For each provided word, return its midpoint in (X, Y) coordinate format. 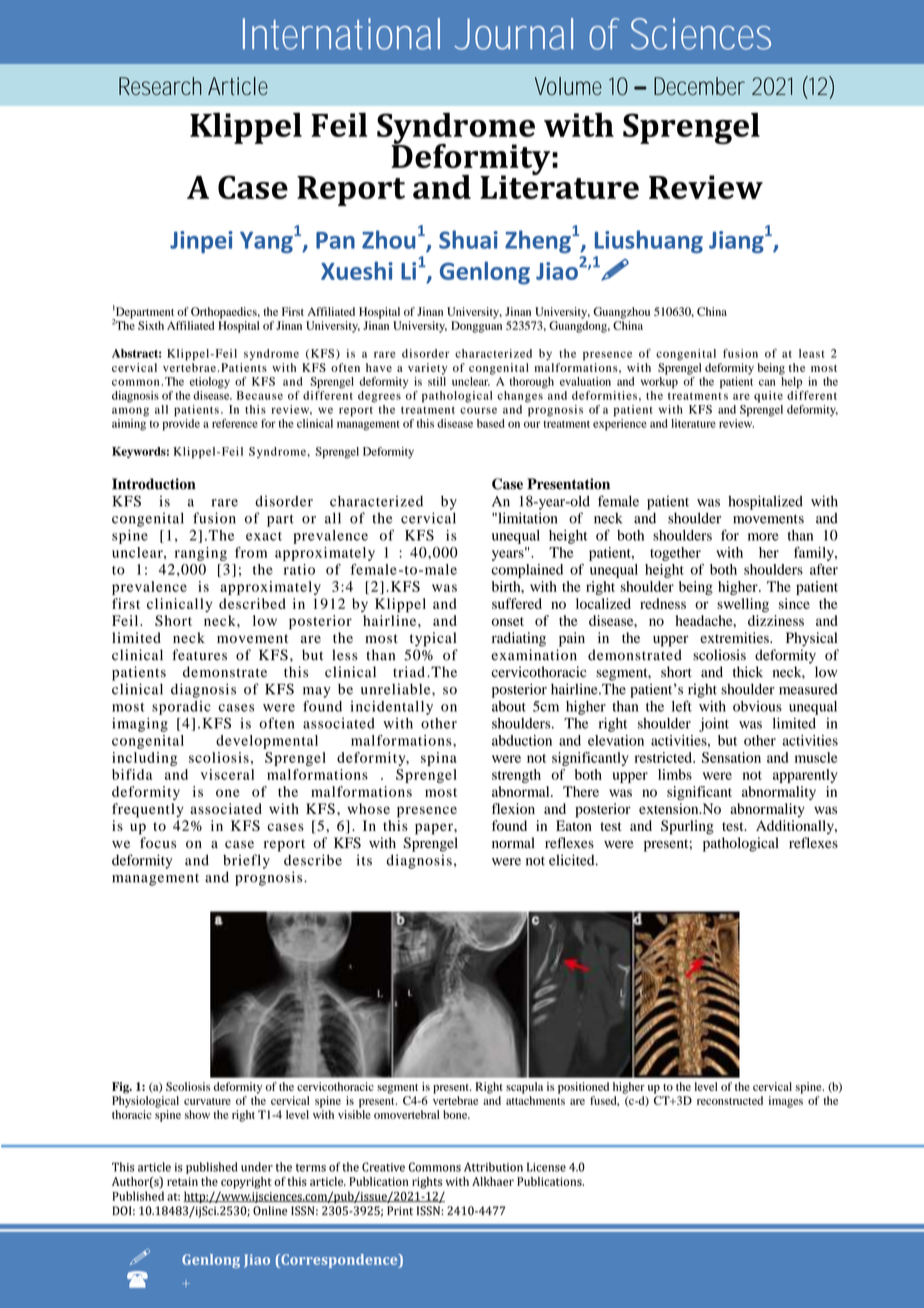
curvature (207, 1101)
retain (182, 1181)
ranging (201, 554)
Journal (513, 34)
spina (439, 759)
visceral (227, 774)
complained (527, 571)
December (699, 86)
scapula (524, 1088)
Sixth (151, 325)
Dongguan (476, 327)
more (763, 537)
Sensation (731, 757)
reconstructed (730, 1100)
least (811, 353)
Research (160, 86)
